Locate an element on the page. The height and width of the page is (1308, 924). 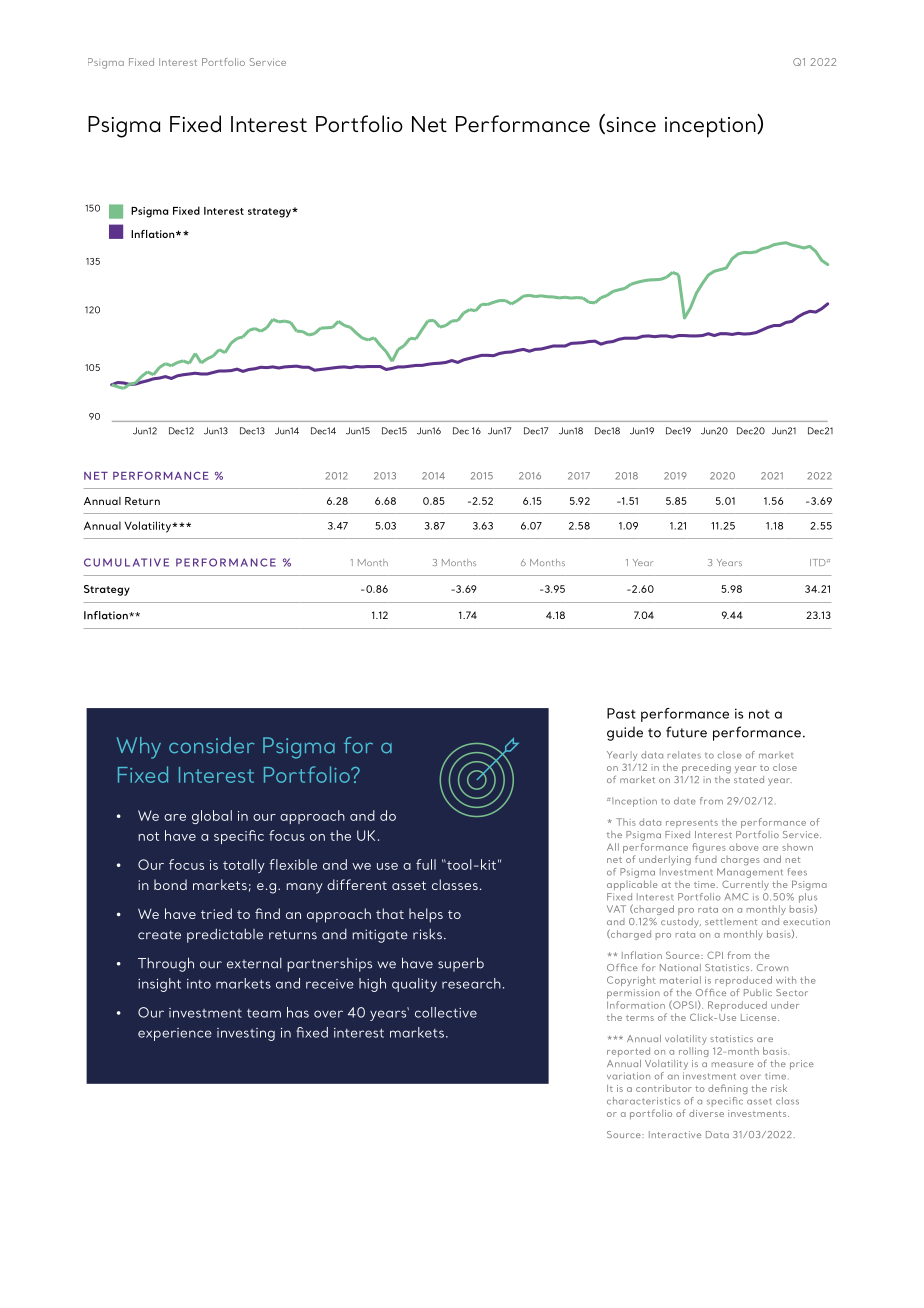
characteristics is located at coordinates (643, 1101).
